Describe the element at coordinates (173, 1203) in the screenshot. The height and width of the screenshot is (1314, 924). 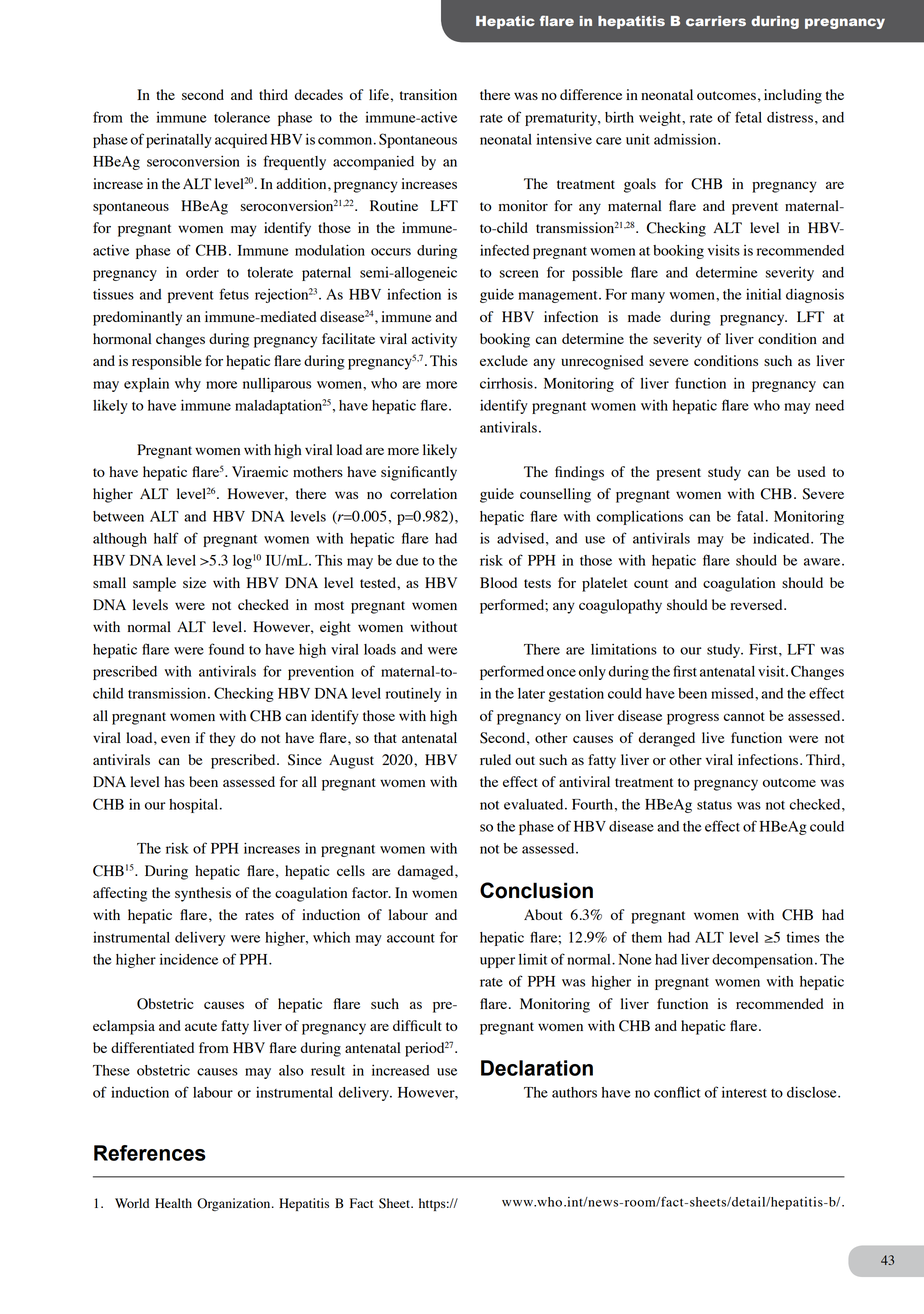
I see `Health` at that location.
